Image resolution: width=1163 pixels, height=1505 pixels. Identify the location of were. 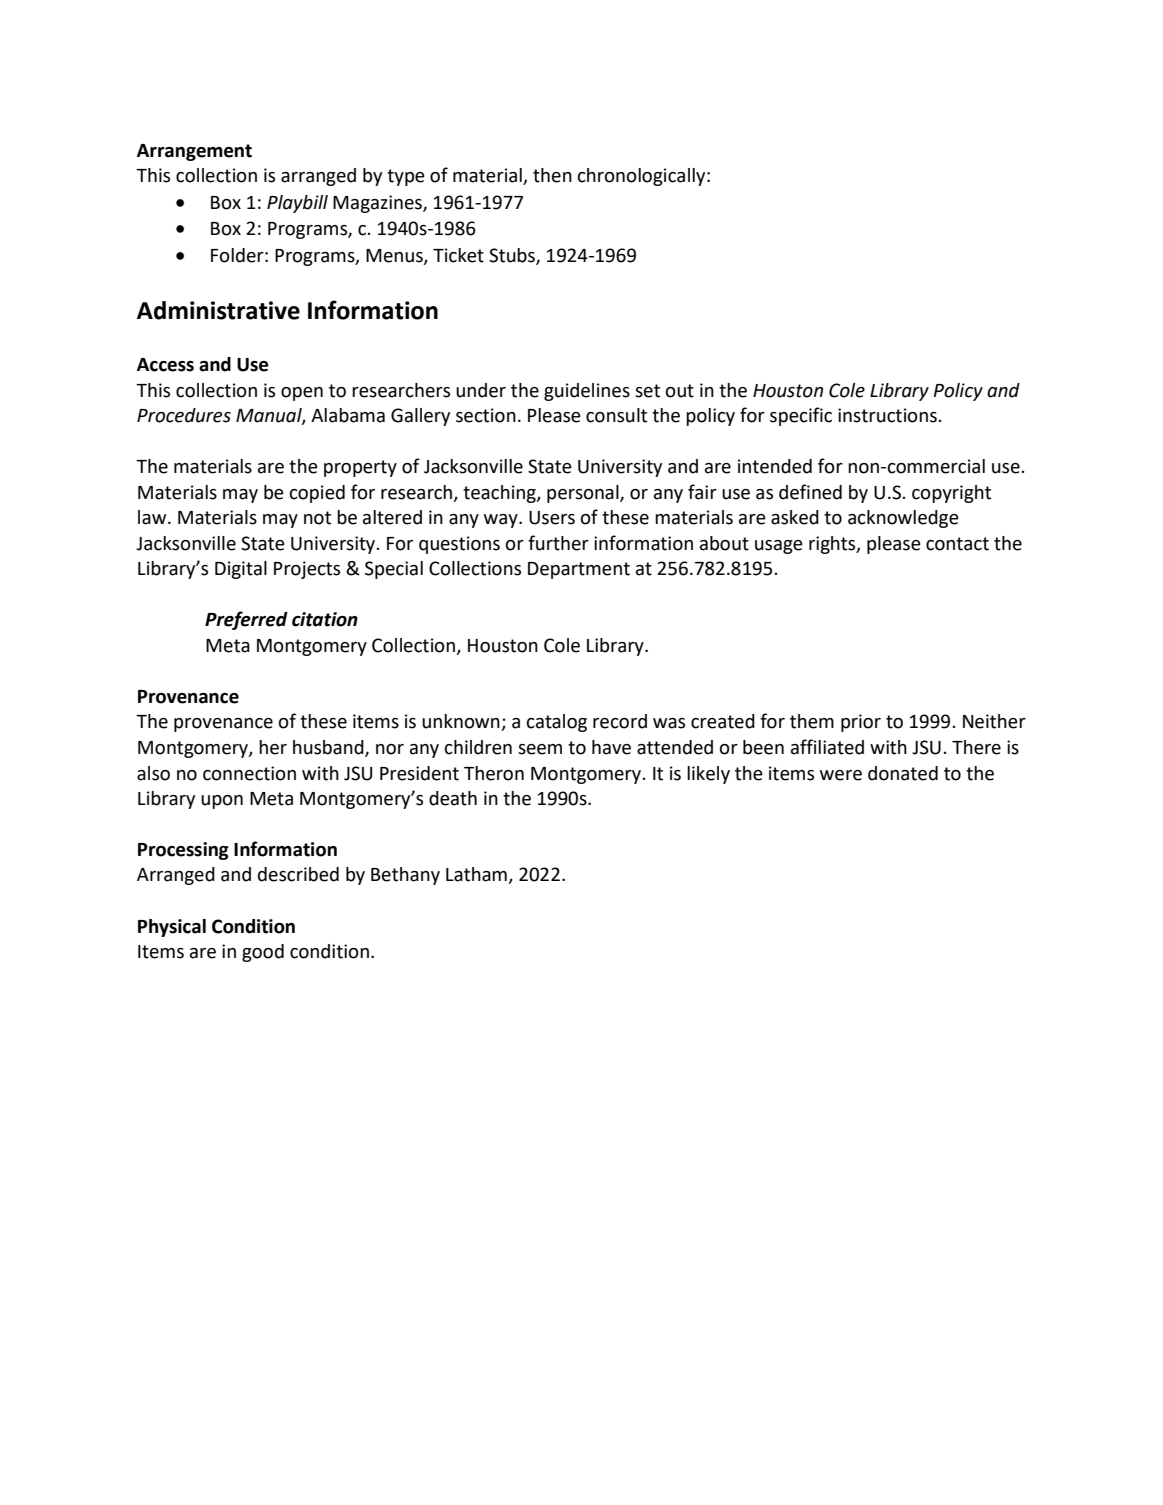
(841, 775).
